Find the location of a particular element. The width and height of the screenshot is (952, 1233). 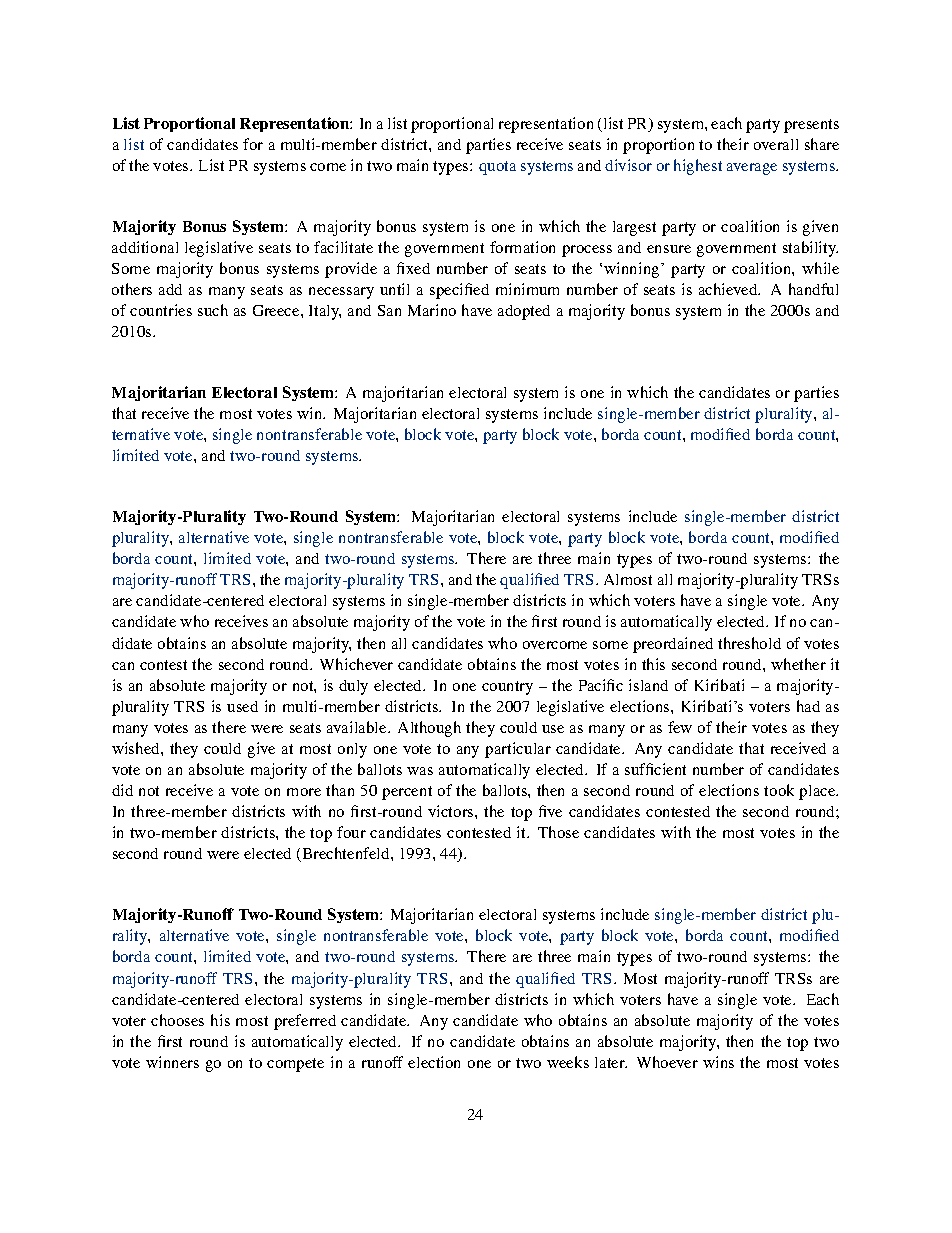

wins is located at coordinates (718, 1062).
